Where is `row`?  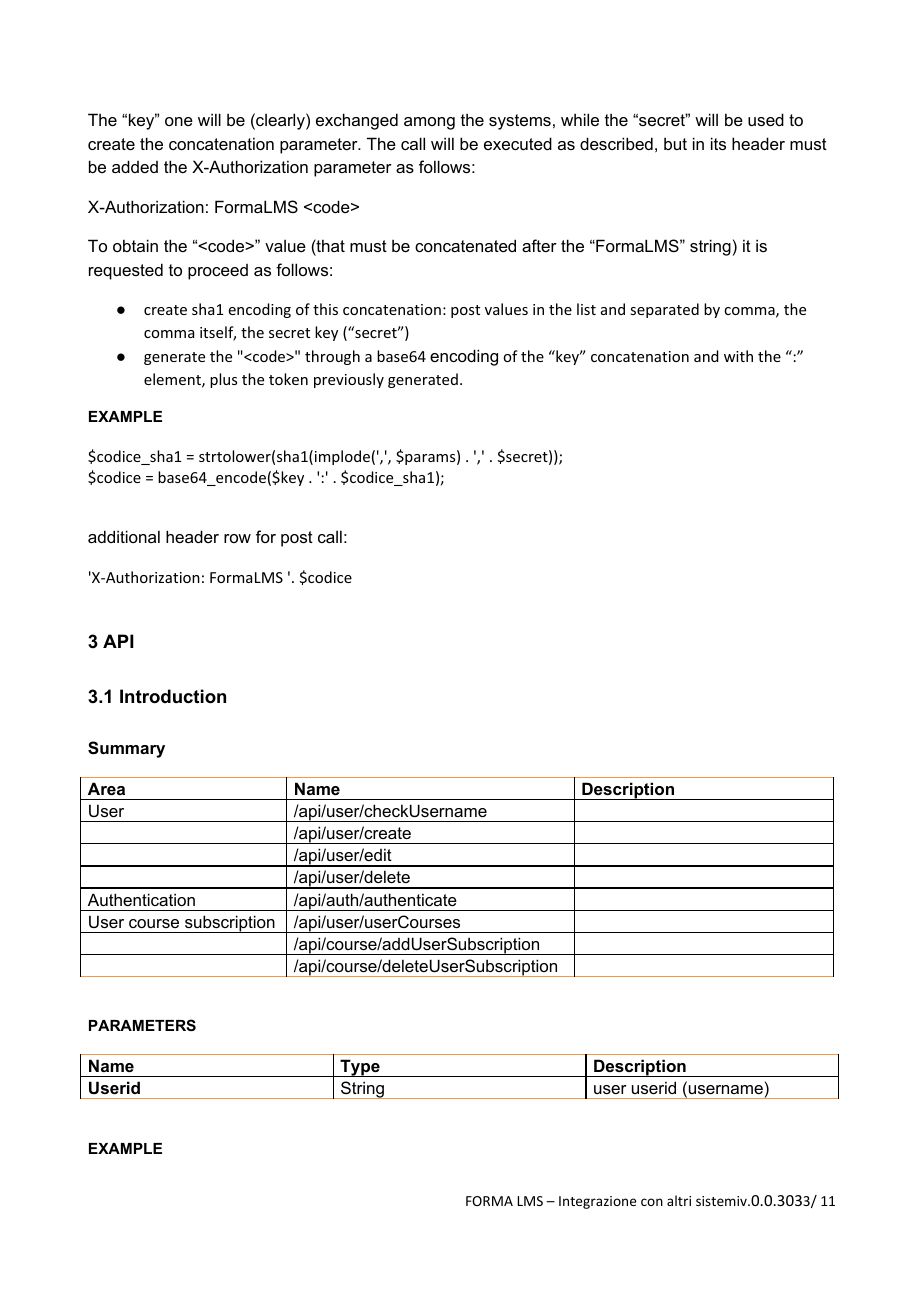
row is located at coordinates (237, 538).
